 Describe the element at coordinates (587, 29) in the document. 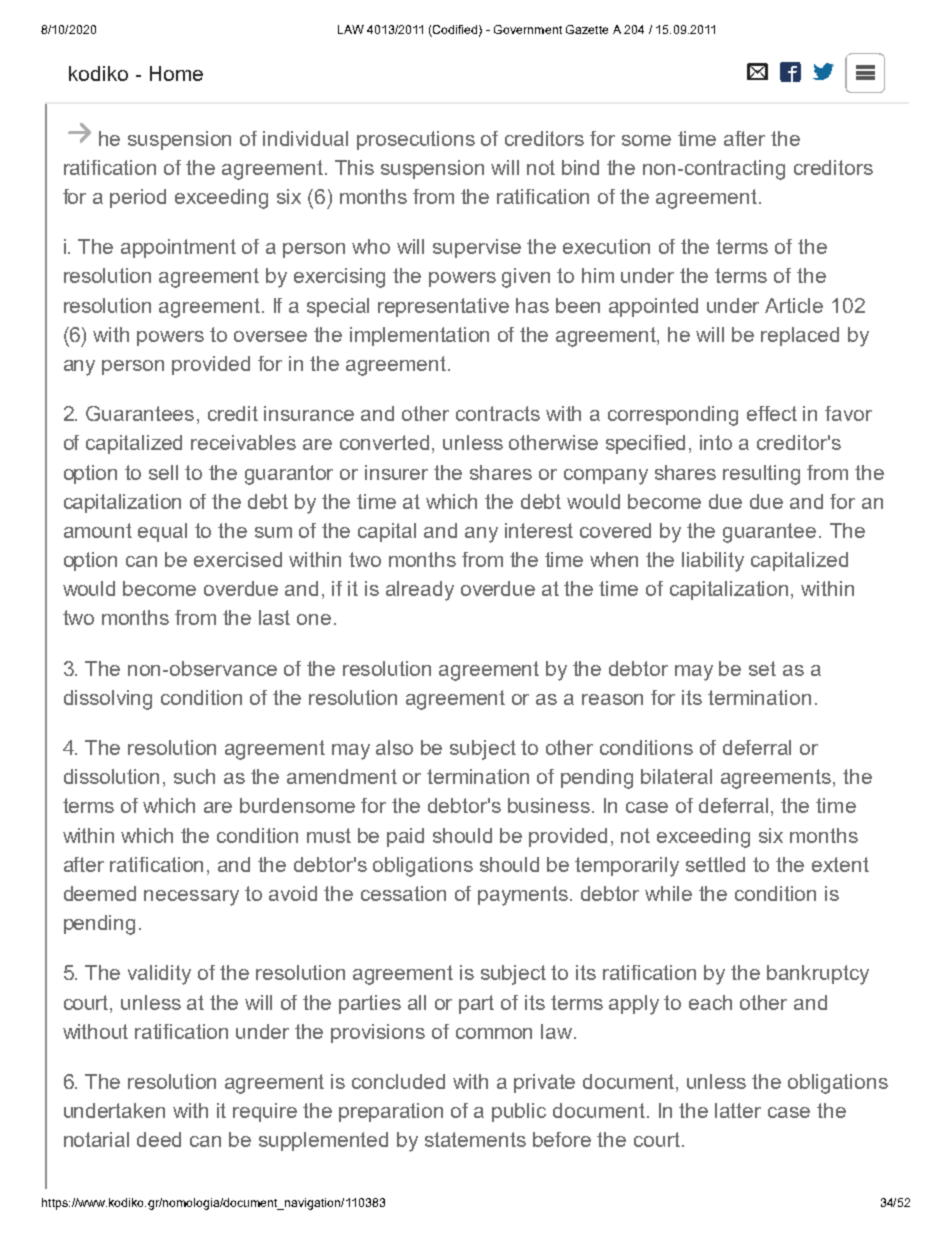

I see `Gazette` at that location.
